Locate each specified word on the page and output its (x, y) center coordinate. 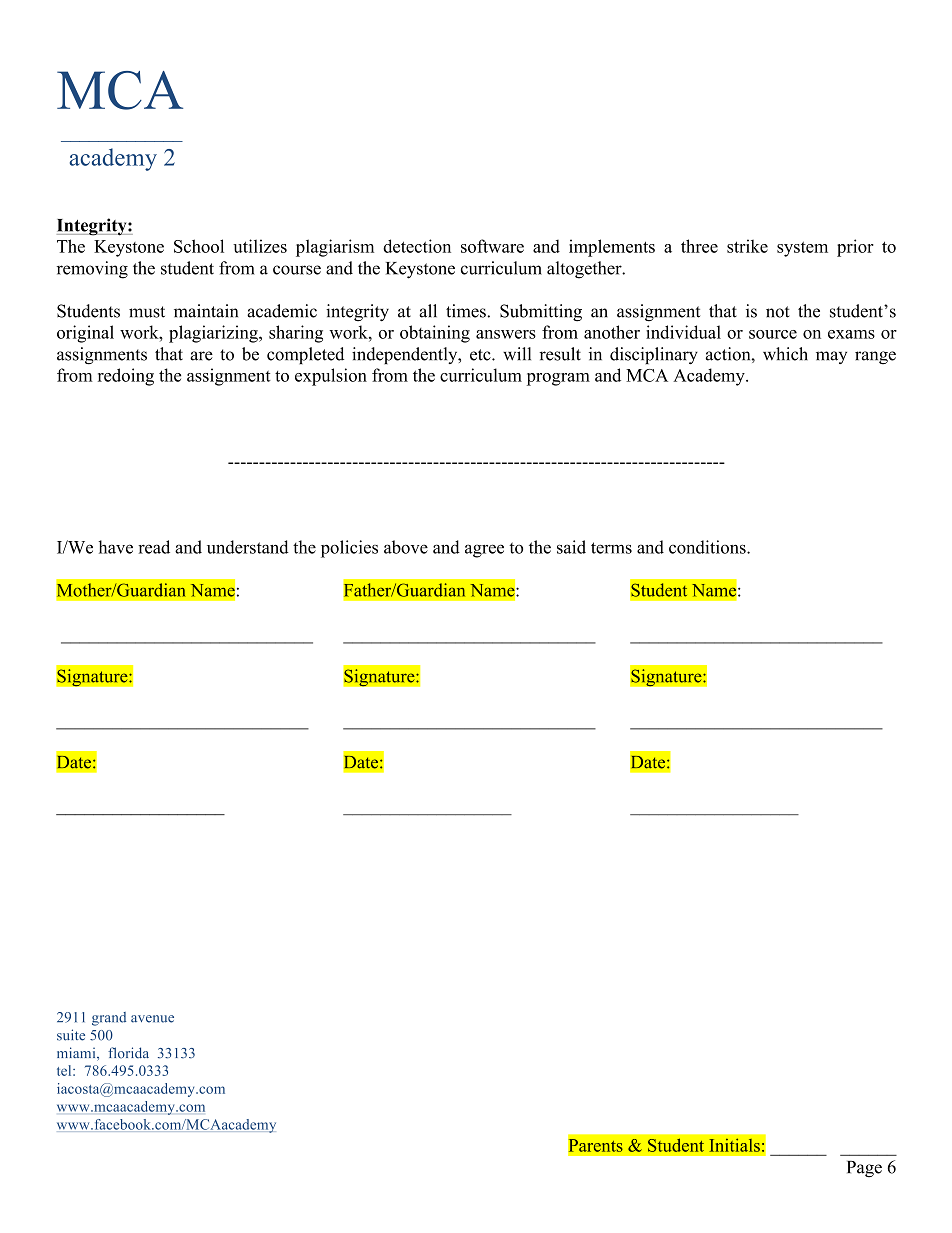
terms (611, 548)
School (199, 246)
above (406, 547)
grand (109, 1019)
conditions (708, 547)
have (115, 547)
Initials (734, 1145)
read (154, 547)
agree (484, 551)
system (802, 249)
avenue (152, 1019)
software (492, 246)
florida (128, 1053)
